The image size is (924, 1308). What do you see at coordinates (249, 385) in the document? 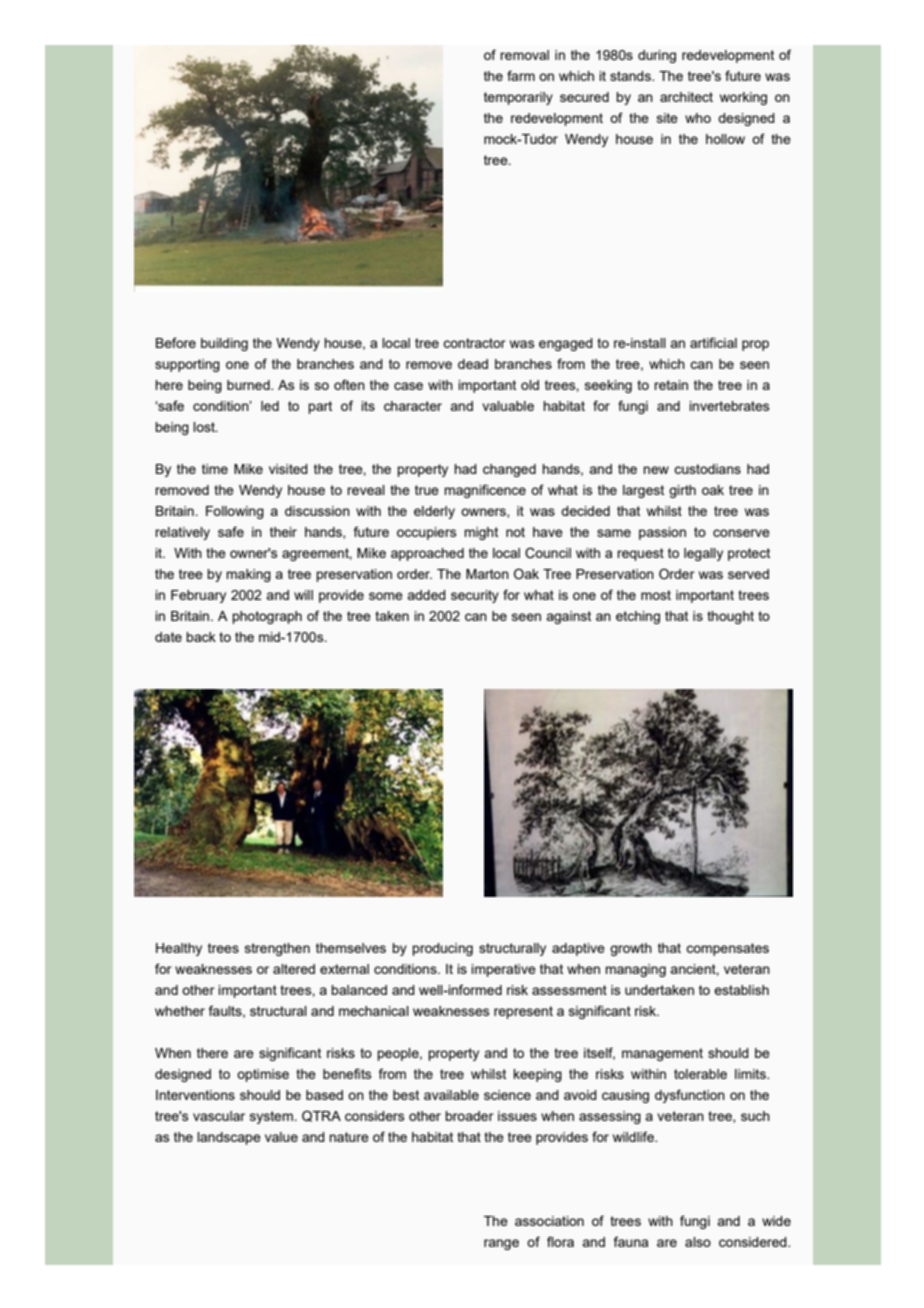
I see `burned` at bounding box center [249, 385].
